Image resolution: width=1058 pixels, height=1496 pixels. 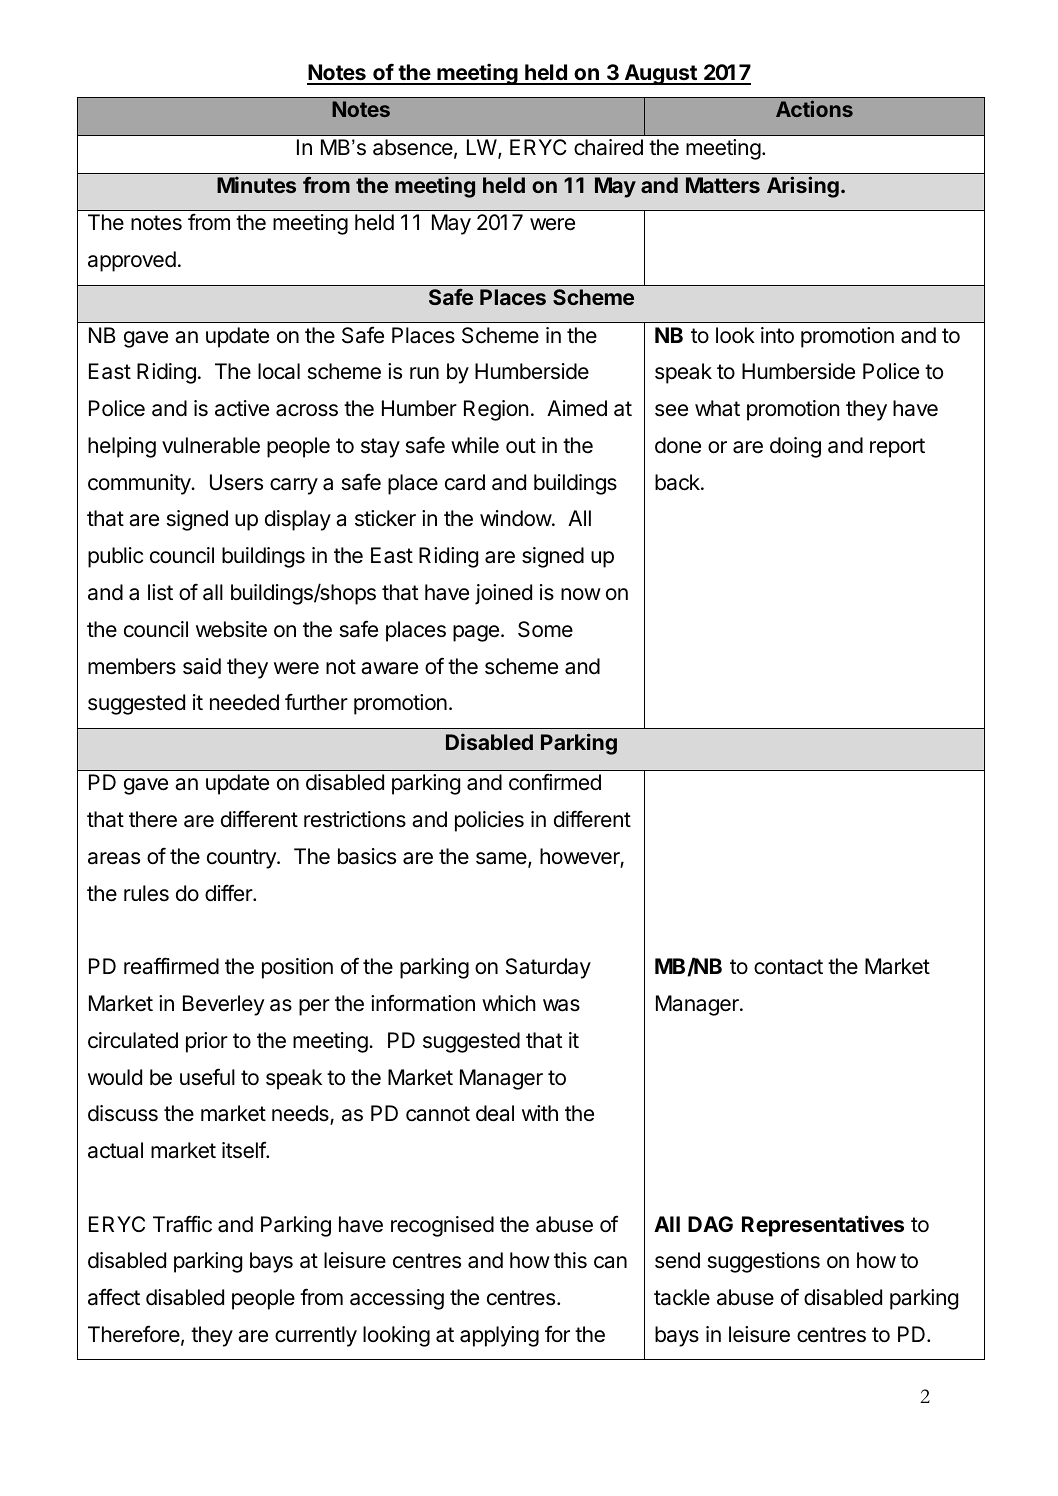 What do you see at coordinates (509, 1003) in the document?
I see `which` at bounding box center [509, 1003].
